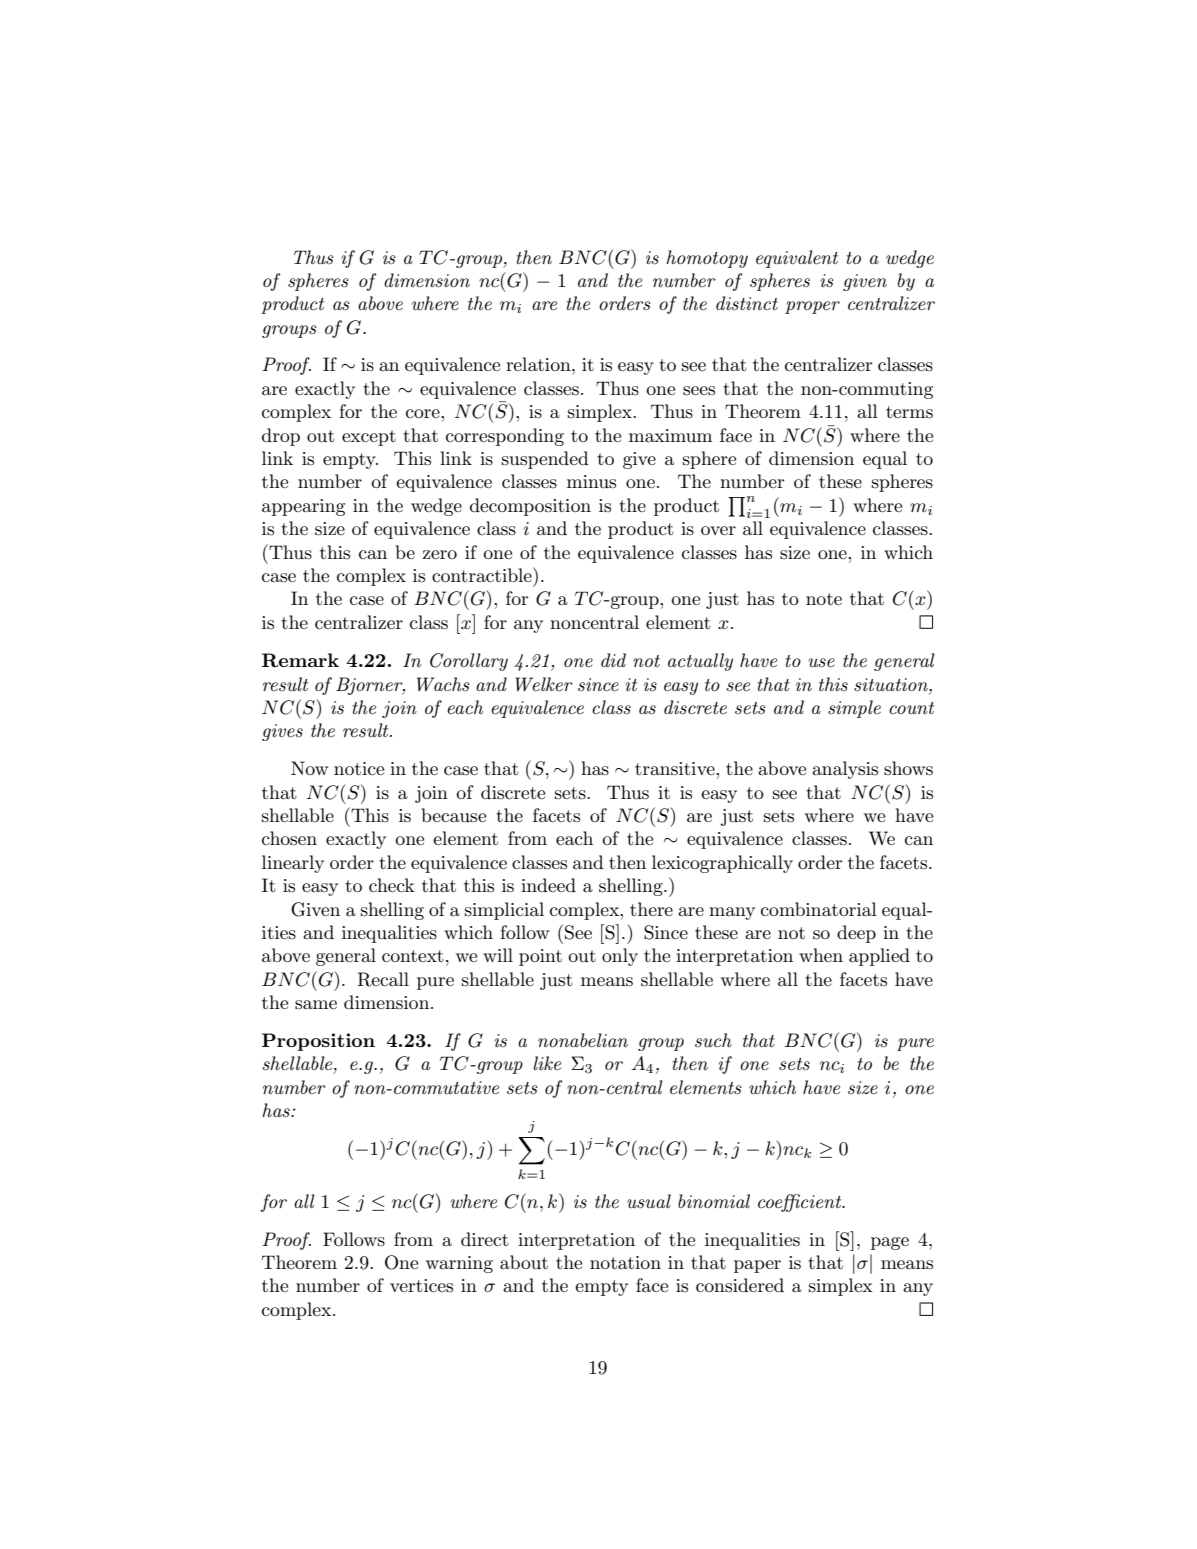  What do you see at coordinates (539, 364) in the screenshot?
I see `relation` at bounding box center [539, 364].
